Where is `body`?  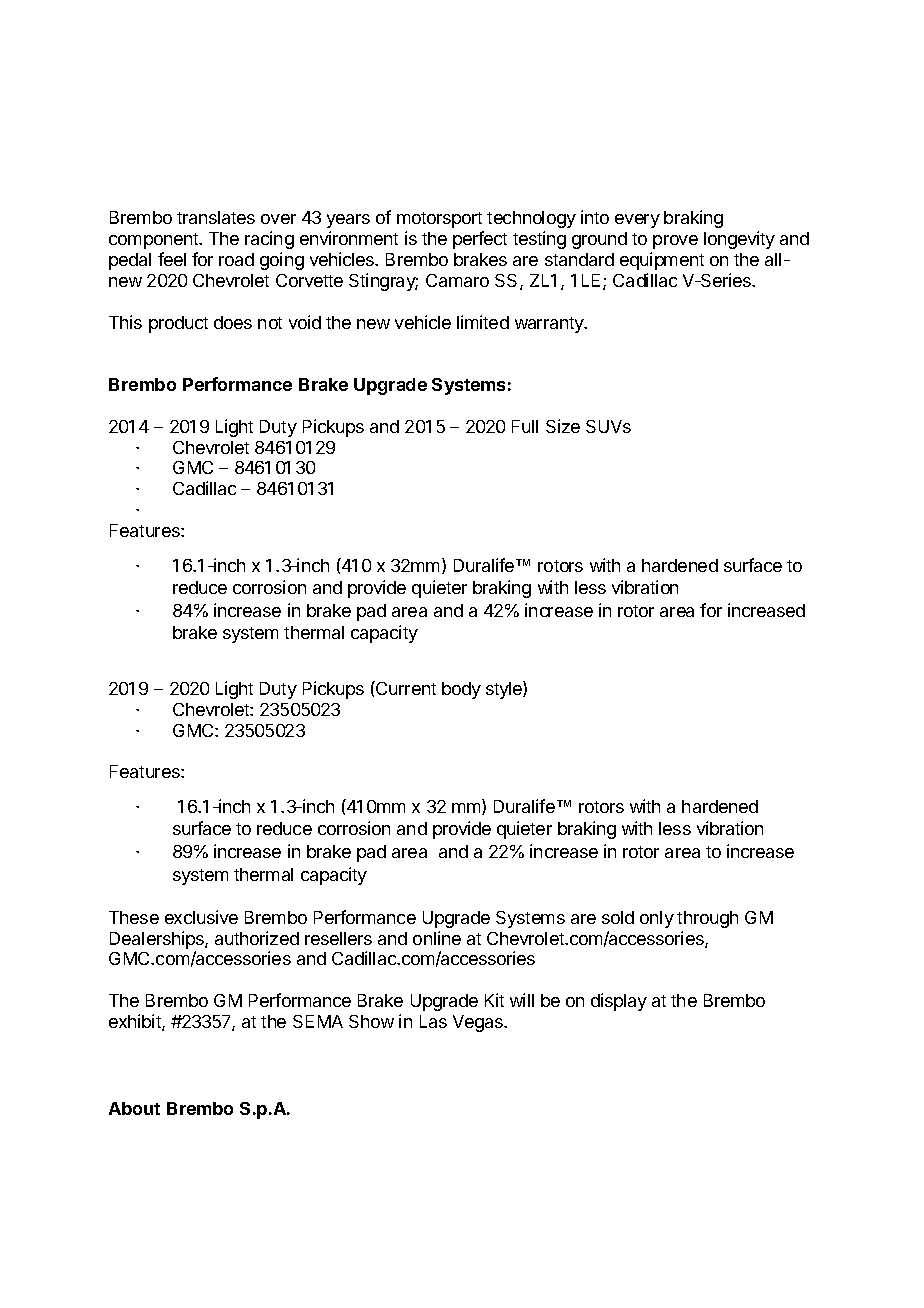
body is located at coordinates (461, 690).
